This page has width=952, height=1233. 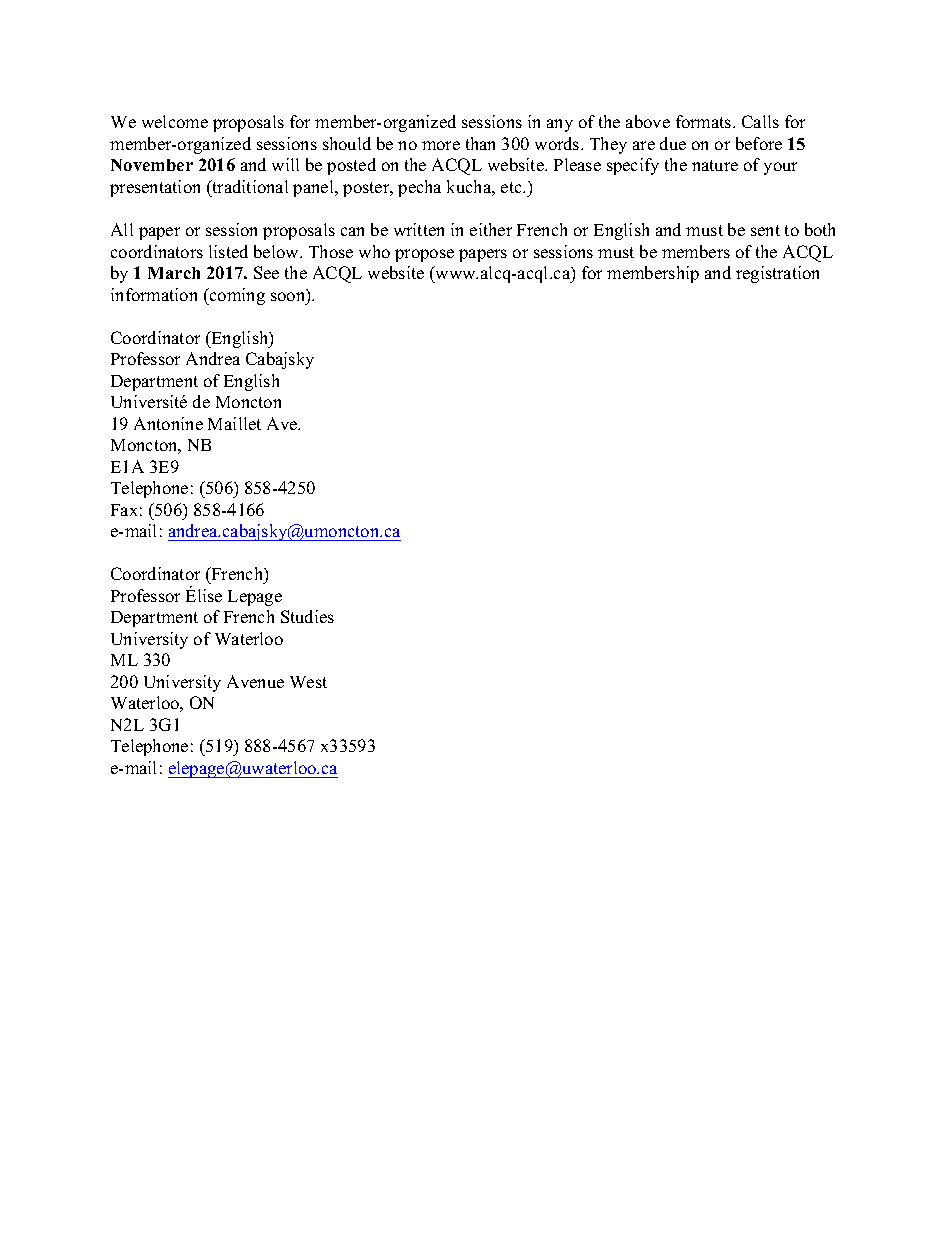 What do you see at coordinates (175, 121) in the page?
I see `welcome` at bounding box center [175, 121].
